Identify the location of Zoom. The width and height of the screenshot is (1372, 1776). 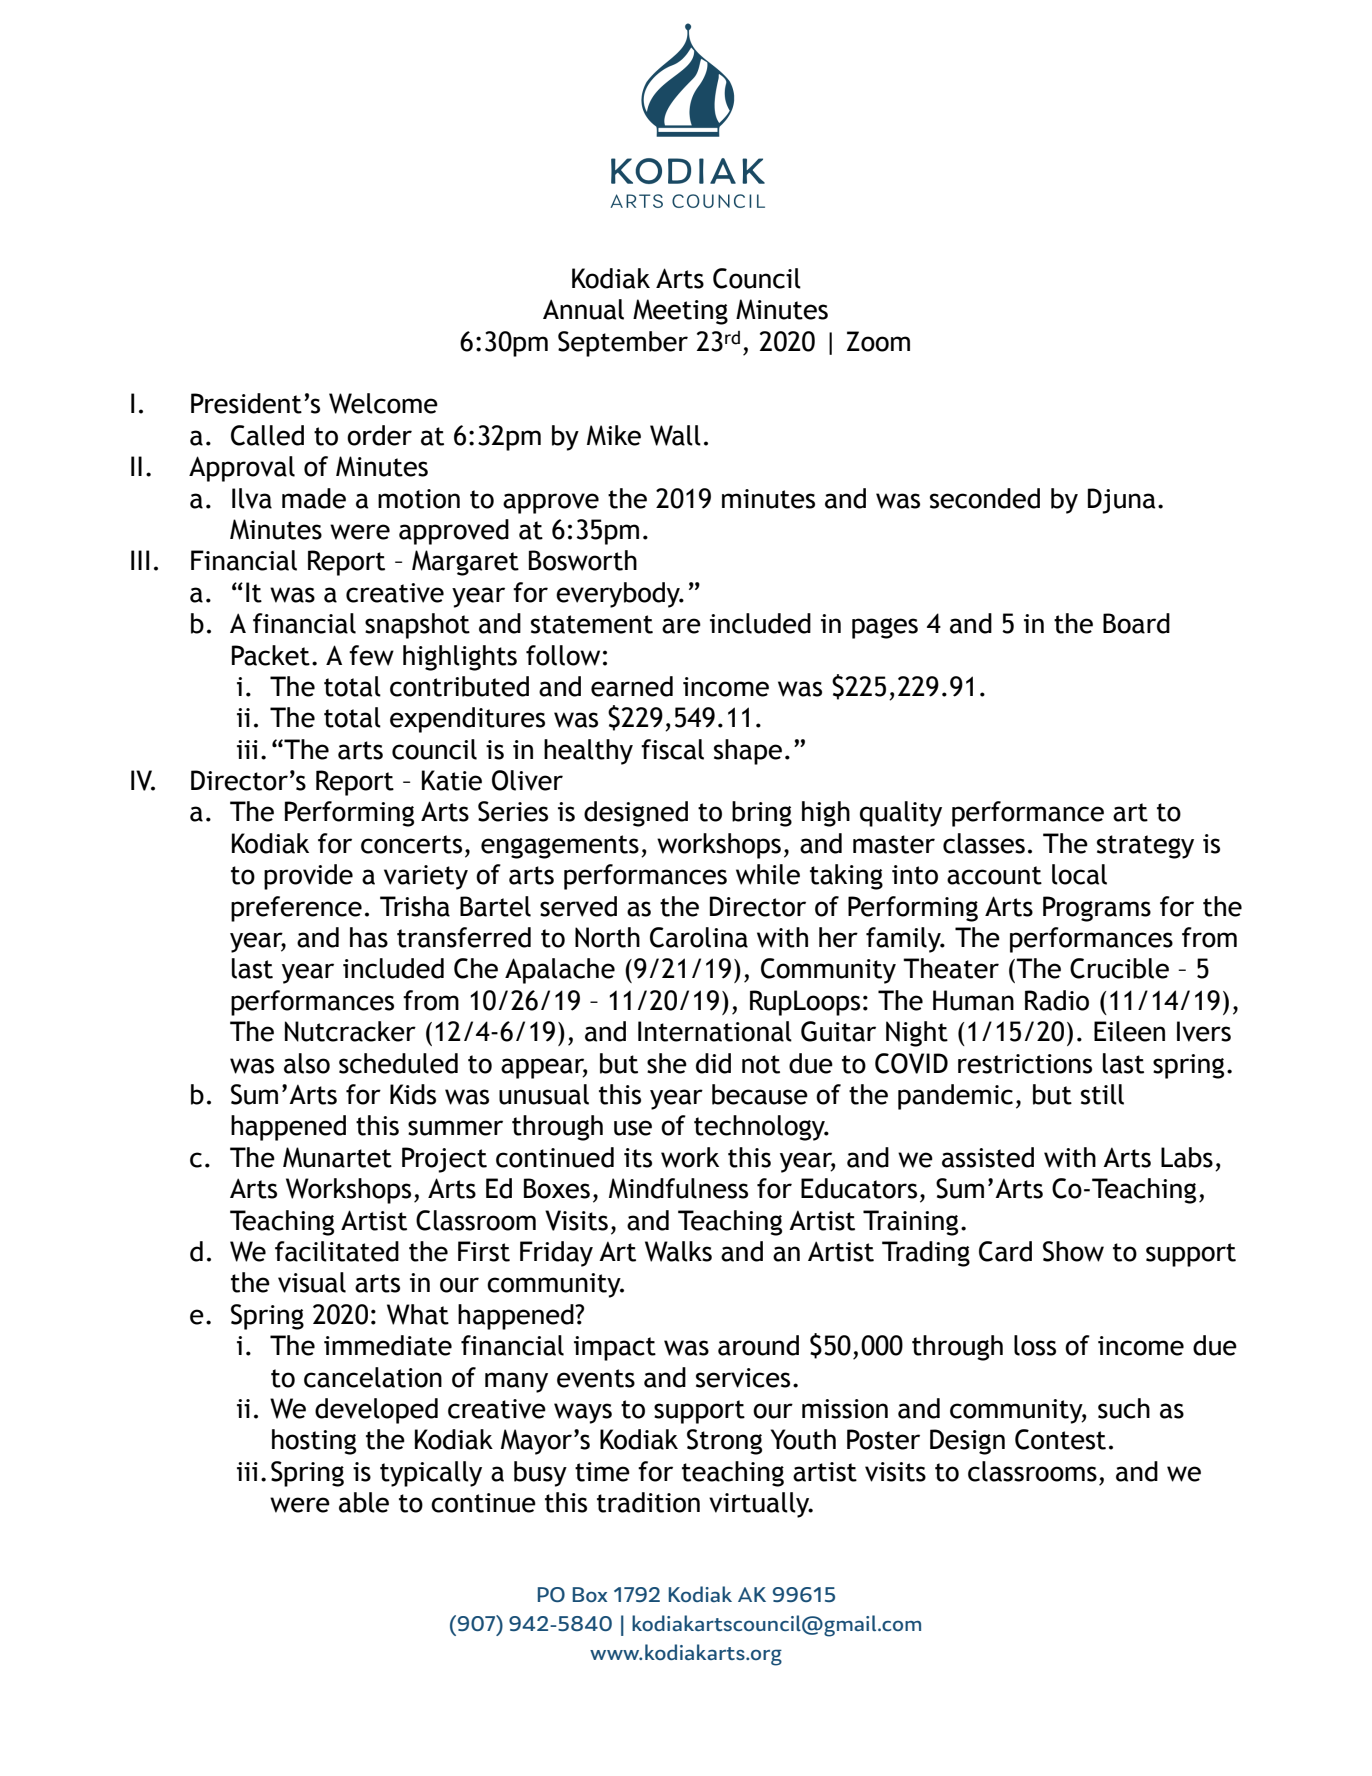
(878, 341).
